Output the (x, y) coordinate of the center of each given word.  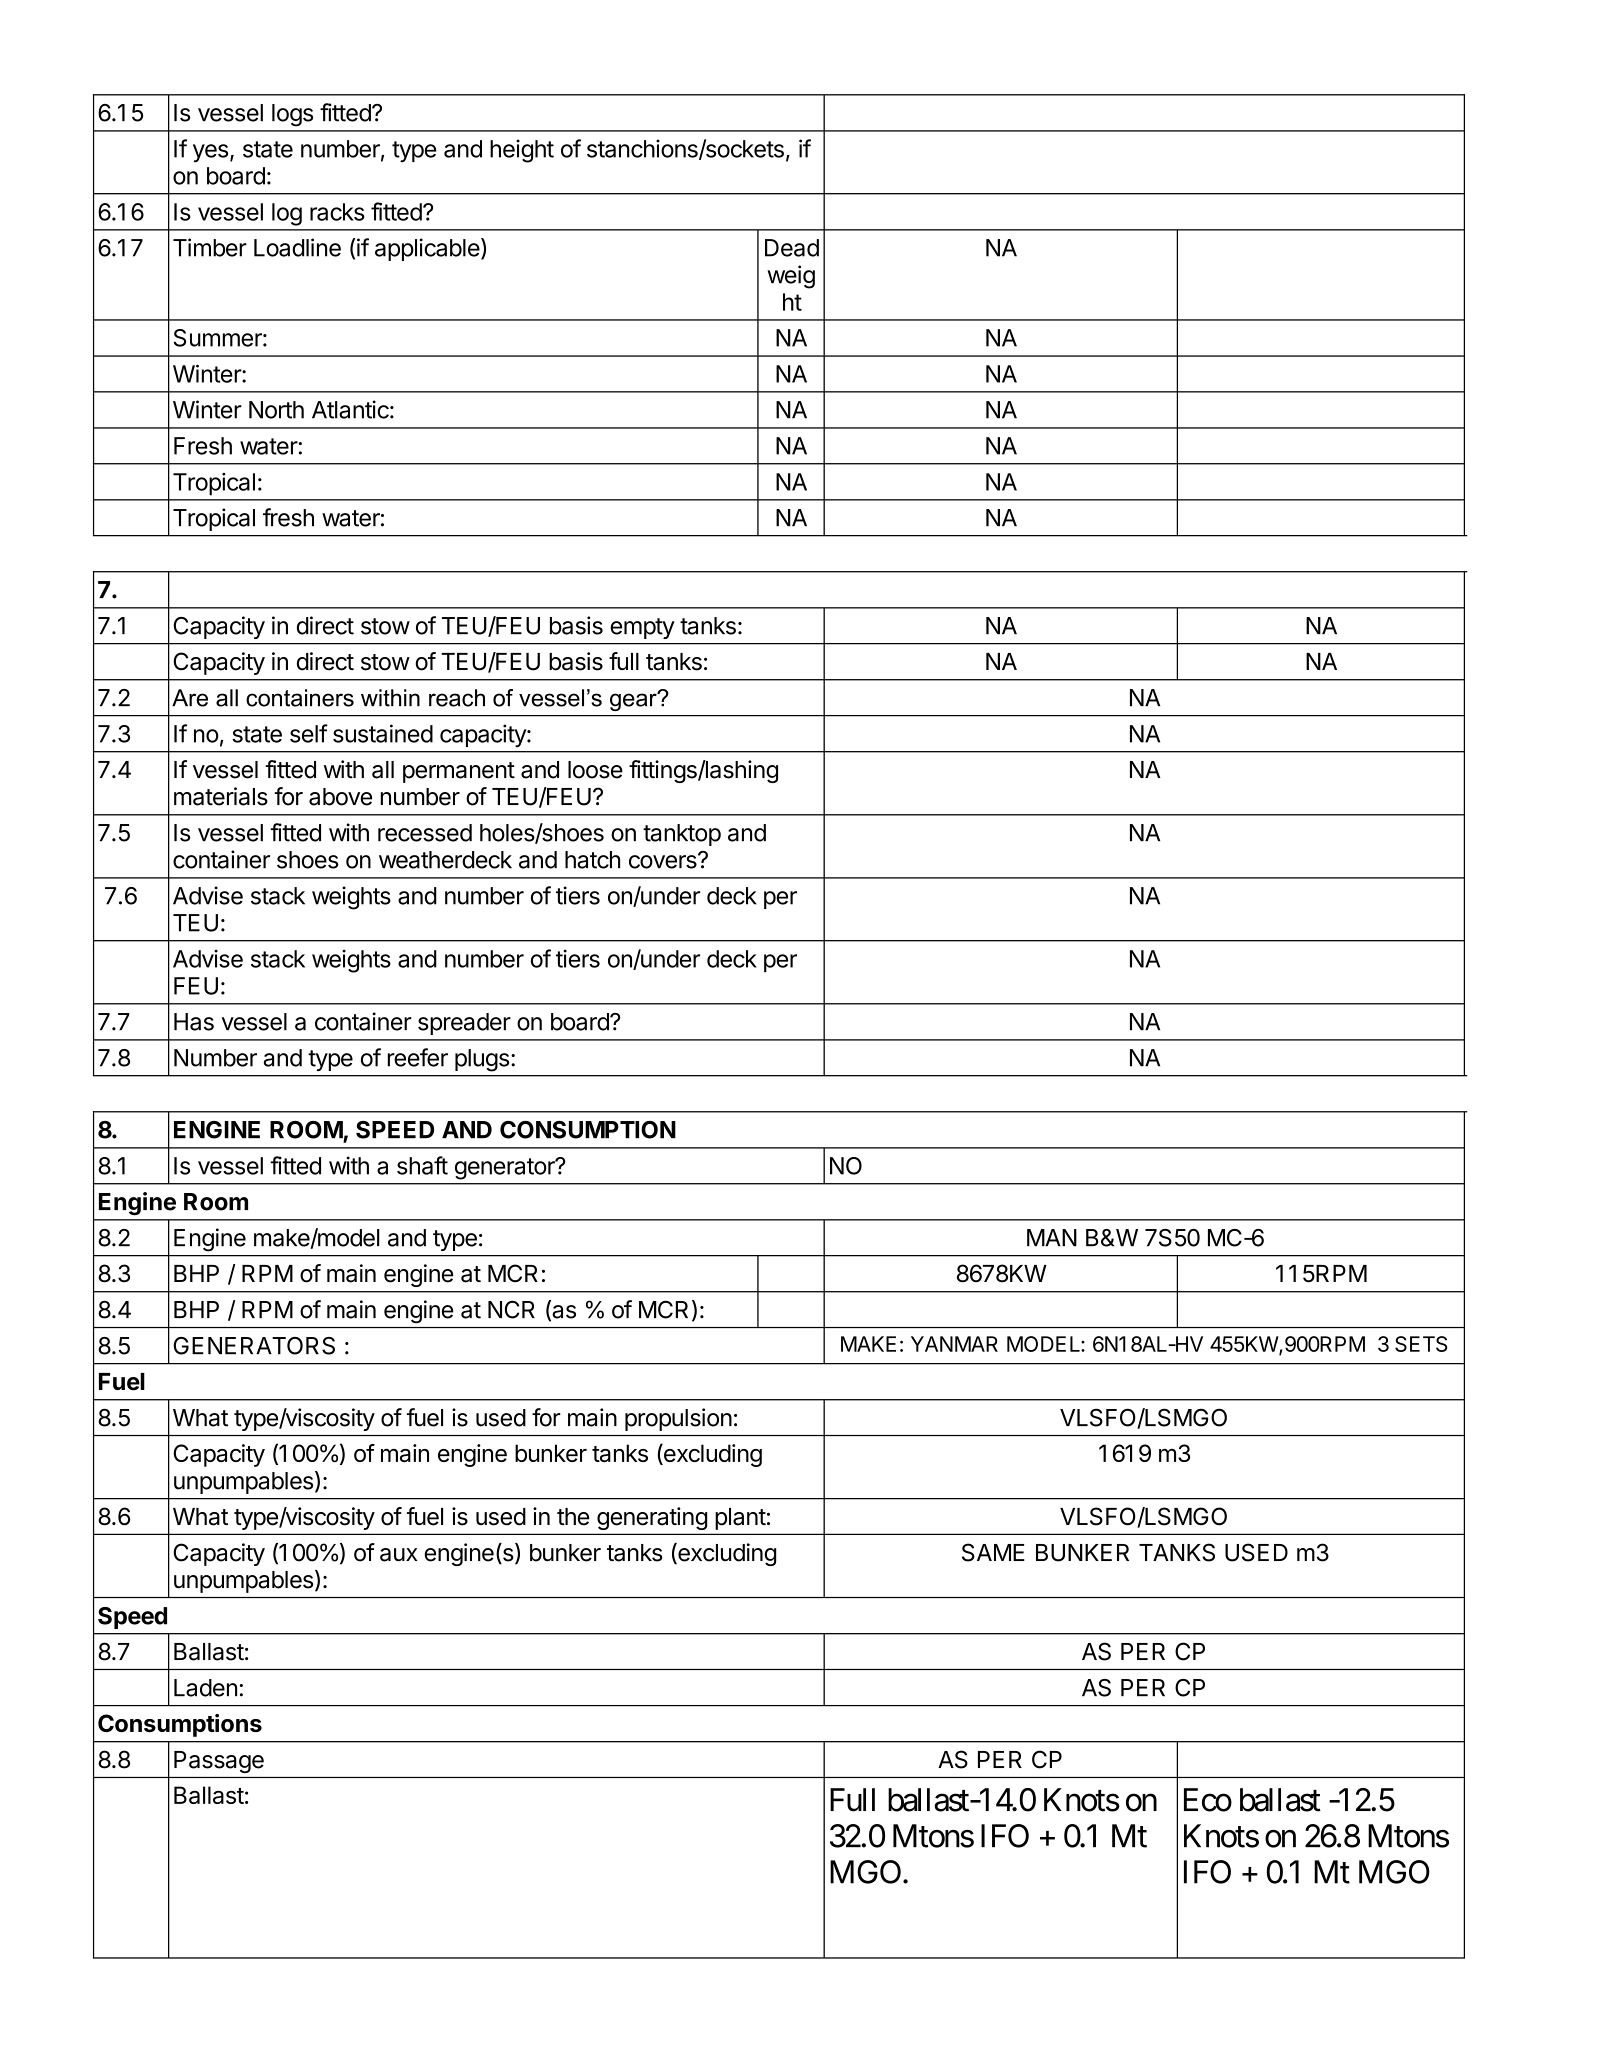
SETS (1421, 1344)
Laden (205, 1688)
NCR (511, 1309)
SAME (993, 1552)
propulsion (678, 1419)
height (522, 151)
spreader (464, 1024)
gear (634, 701)
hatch (592, 860)
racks (337, 212)
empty (642, 628)
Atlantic (350, 409)
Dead (792, 248)
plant (740, 1519)
